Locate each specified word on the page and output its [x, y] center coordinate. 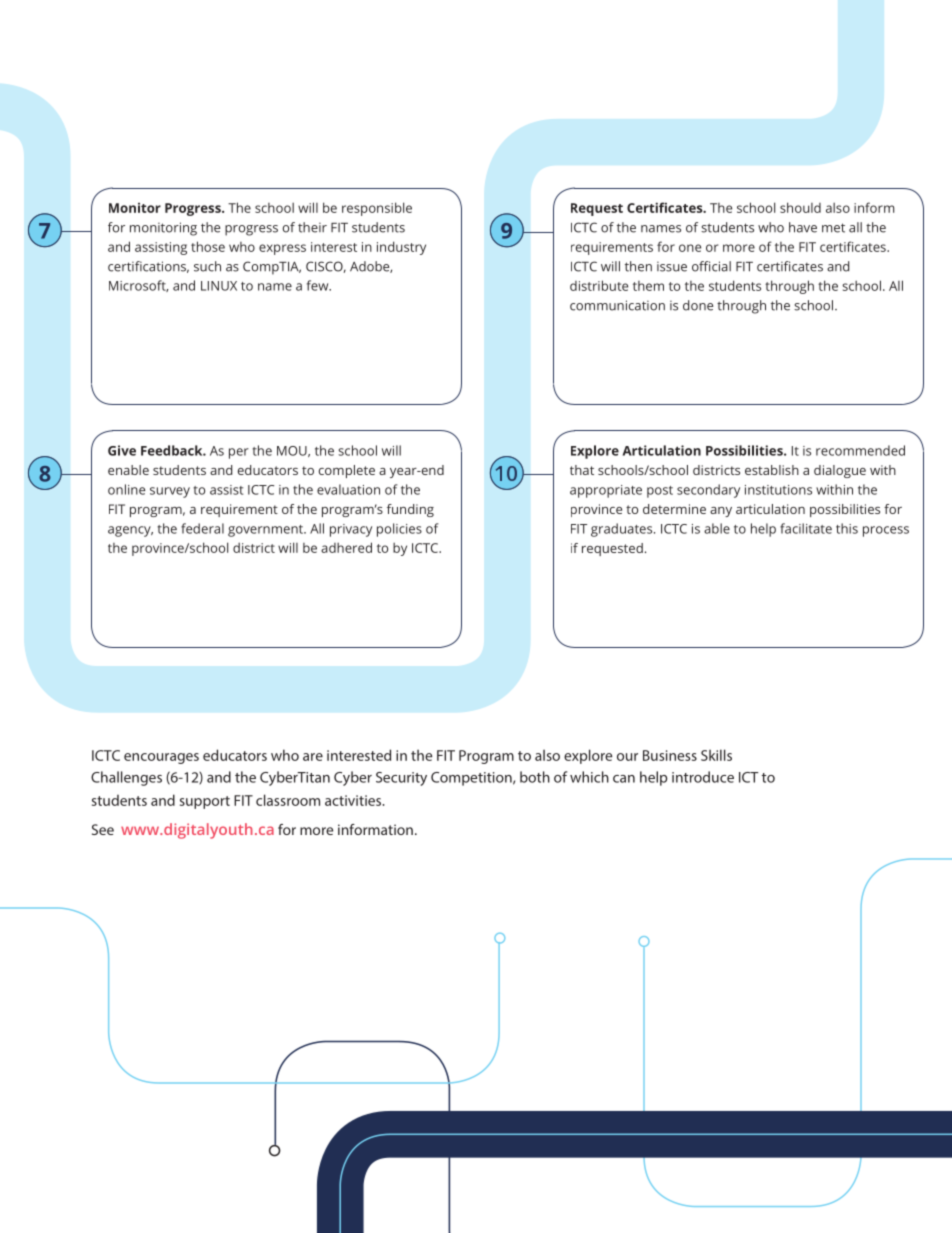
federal [202, 528]
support [205, 802]
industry [401, 248]
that [582, 470]
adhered [346, 547]
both [535, 777]
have [803, 227]
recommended [860, 450]
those [208, 246]
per [239, 453]
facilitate [806, 528]
